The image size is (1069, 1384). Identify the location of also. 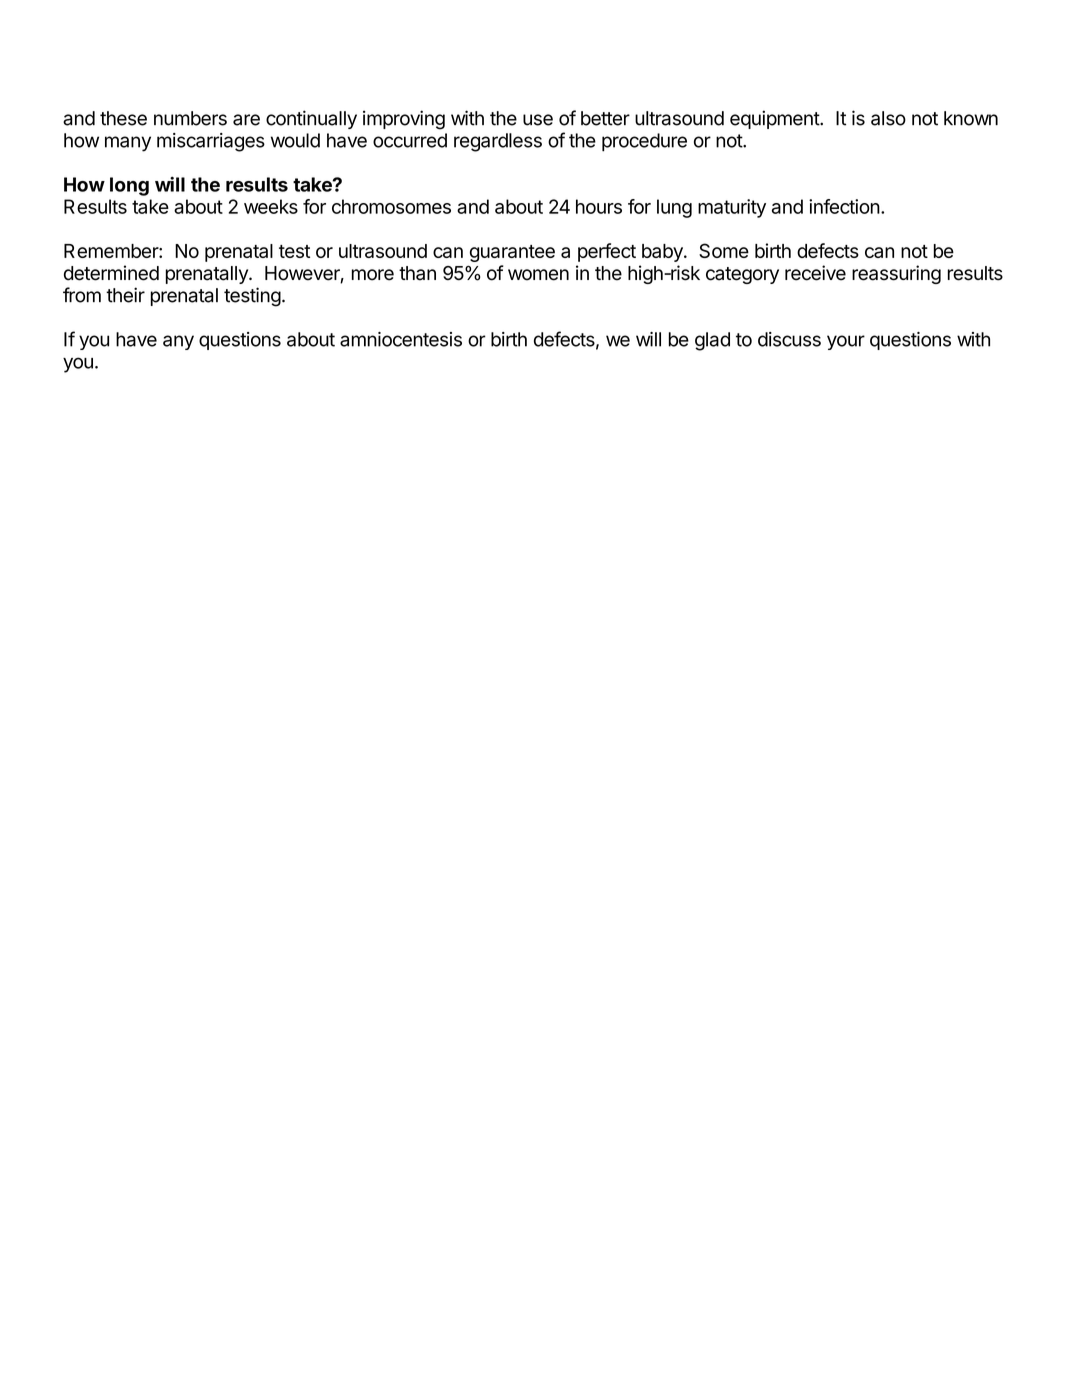
(888, 118).
